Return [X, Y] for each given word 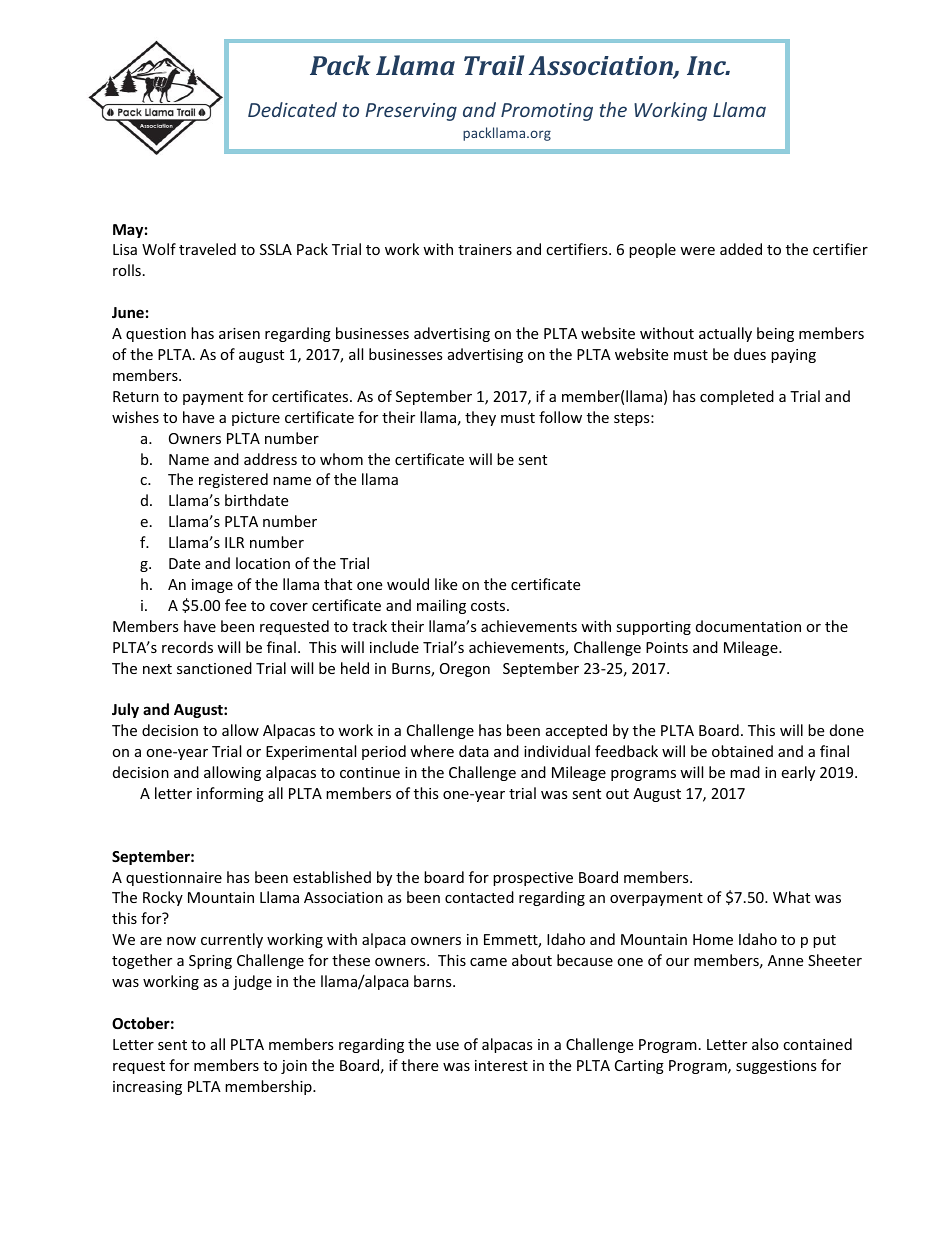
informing [230, 794]
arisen [239, 333]
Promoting [547, 112]
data [474, 751]
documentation [748, 626]
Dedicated [292, 109]
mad [745, 772]
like [446, 584]
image [212, 586]
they [480, 418]
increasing [147, 1088]
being [775, 334]
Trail [494, 65]
